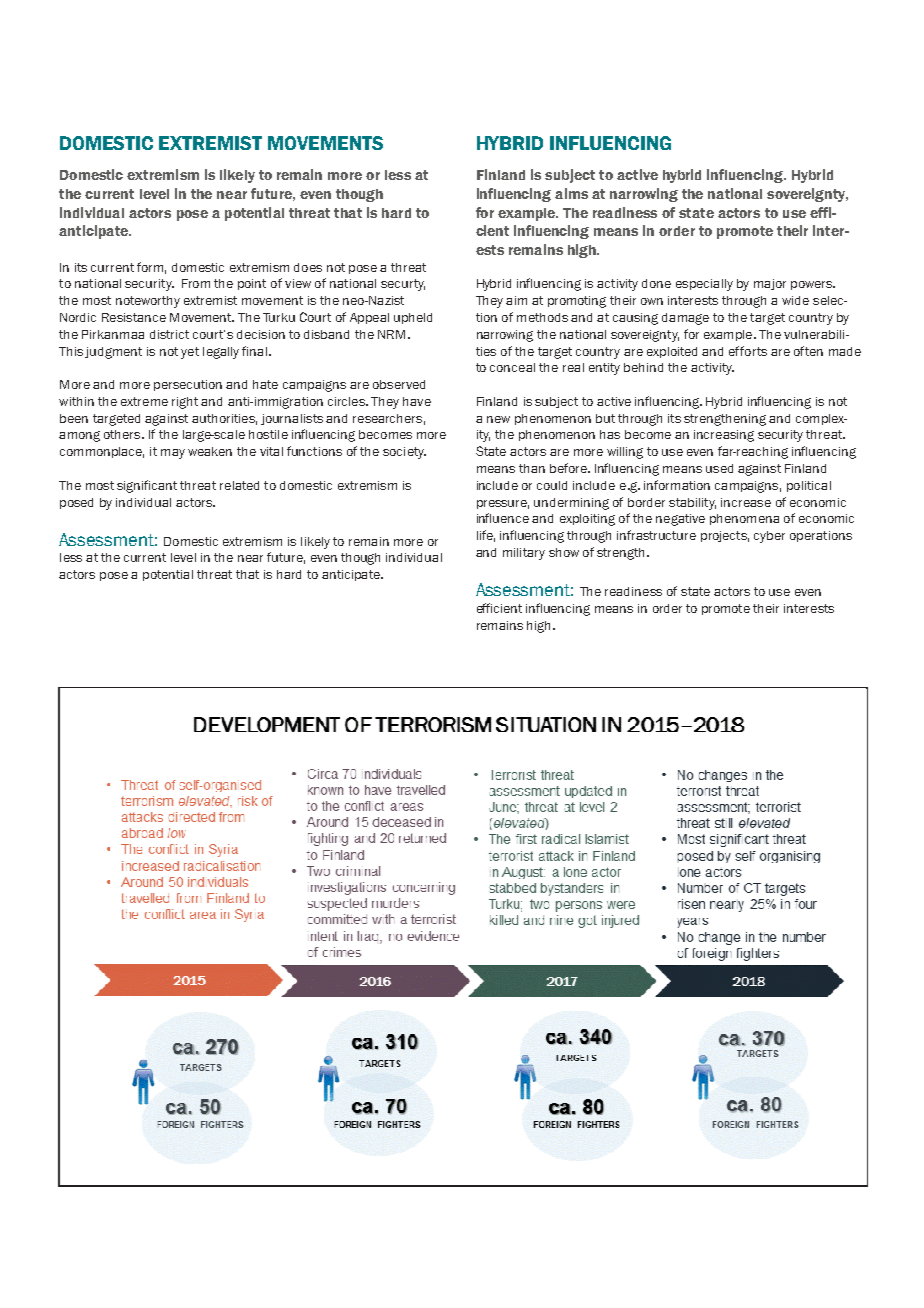 This screenshot has height=1308, width=924. I want to click on than, so click(532, 468).
